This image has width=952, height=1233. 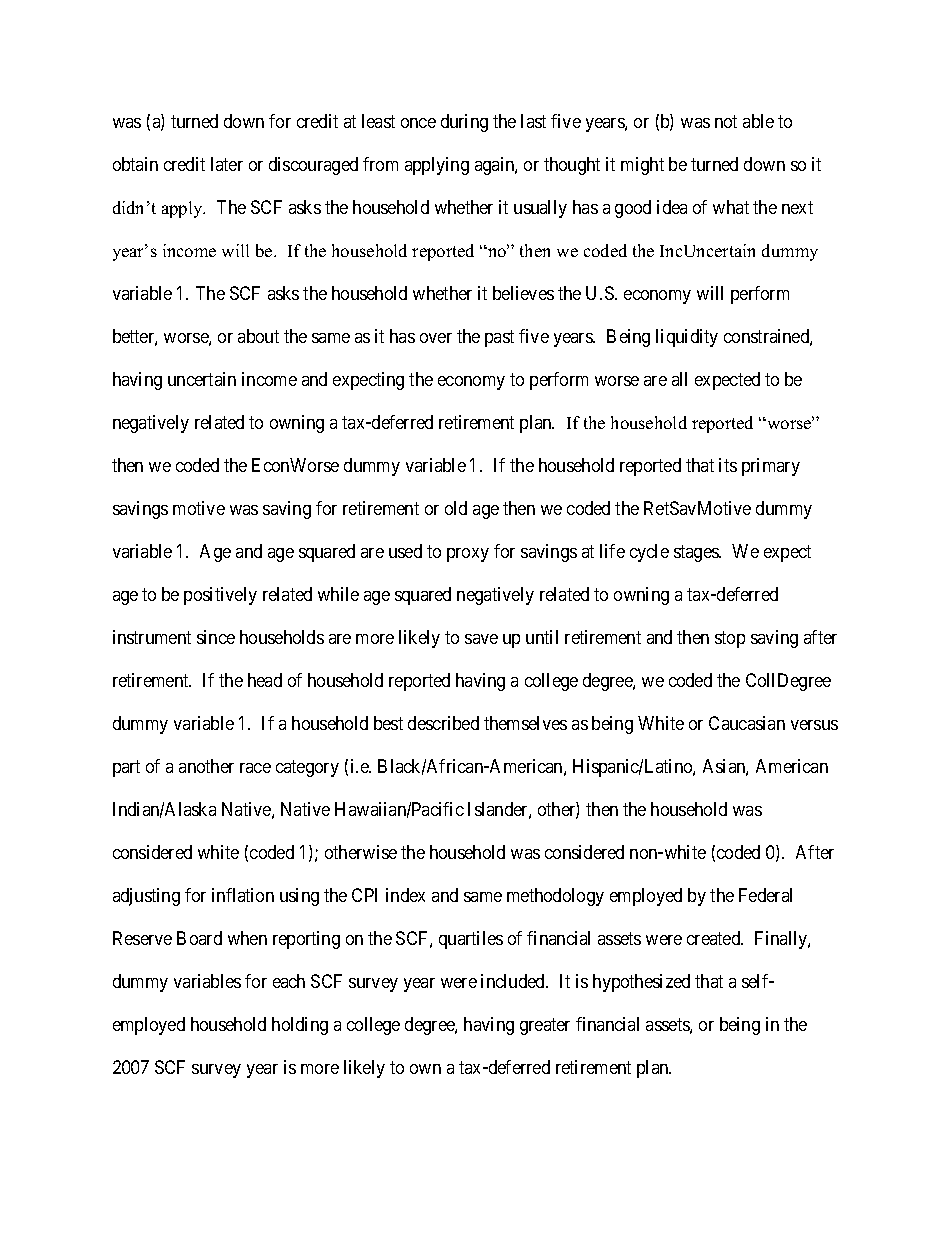 I want to click on hypothesized, so click(x=641, y=983).
